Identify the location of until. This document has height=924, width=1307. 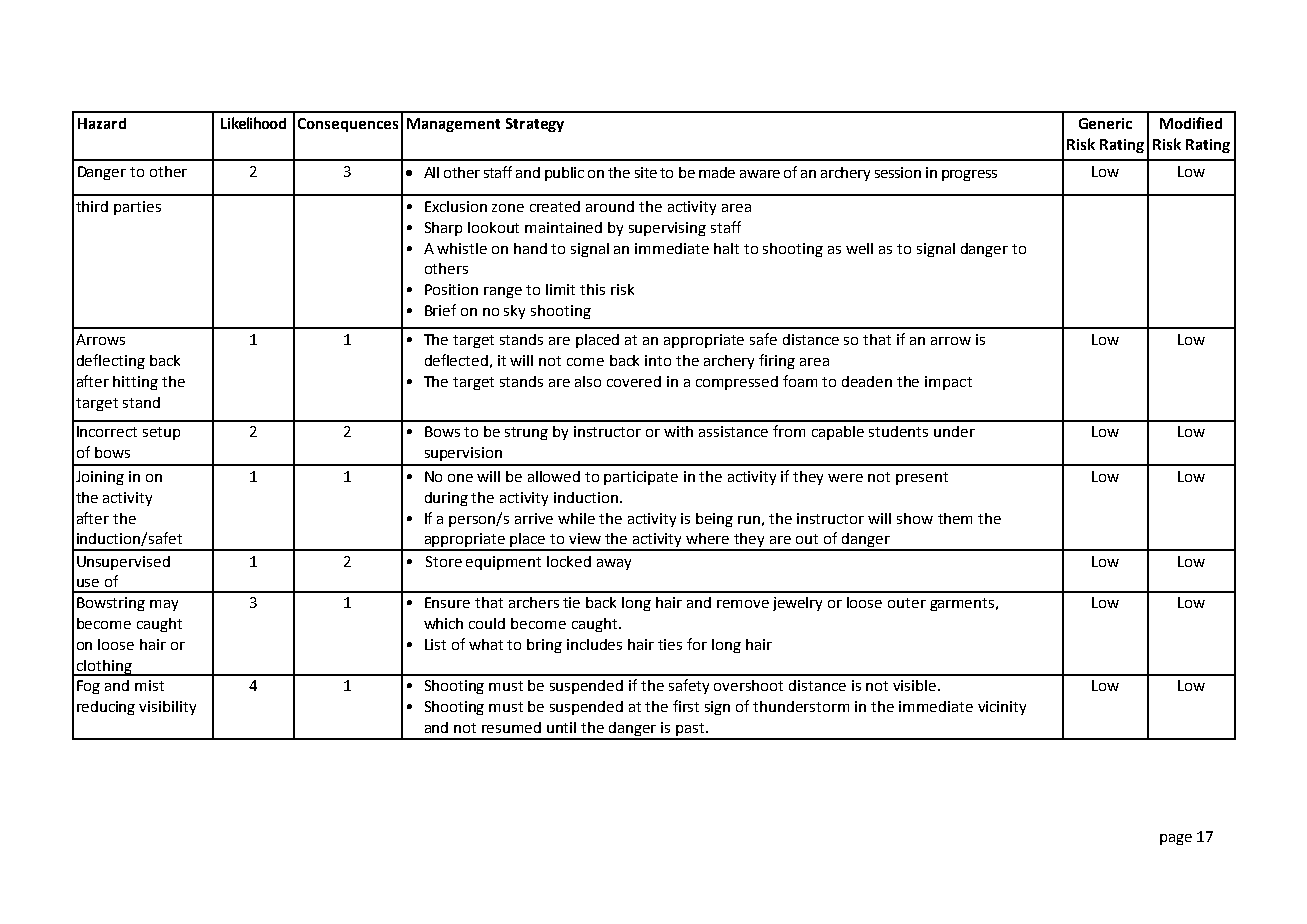
(561, 727).
